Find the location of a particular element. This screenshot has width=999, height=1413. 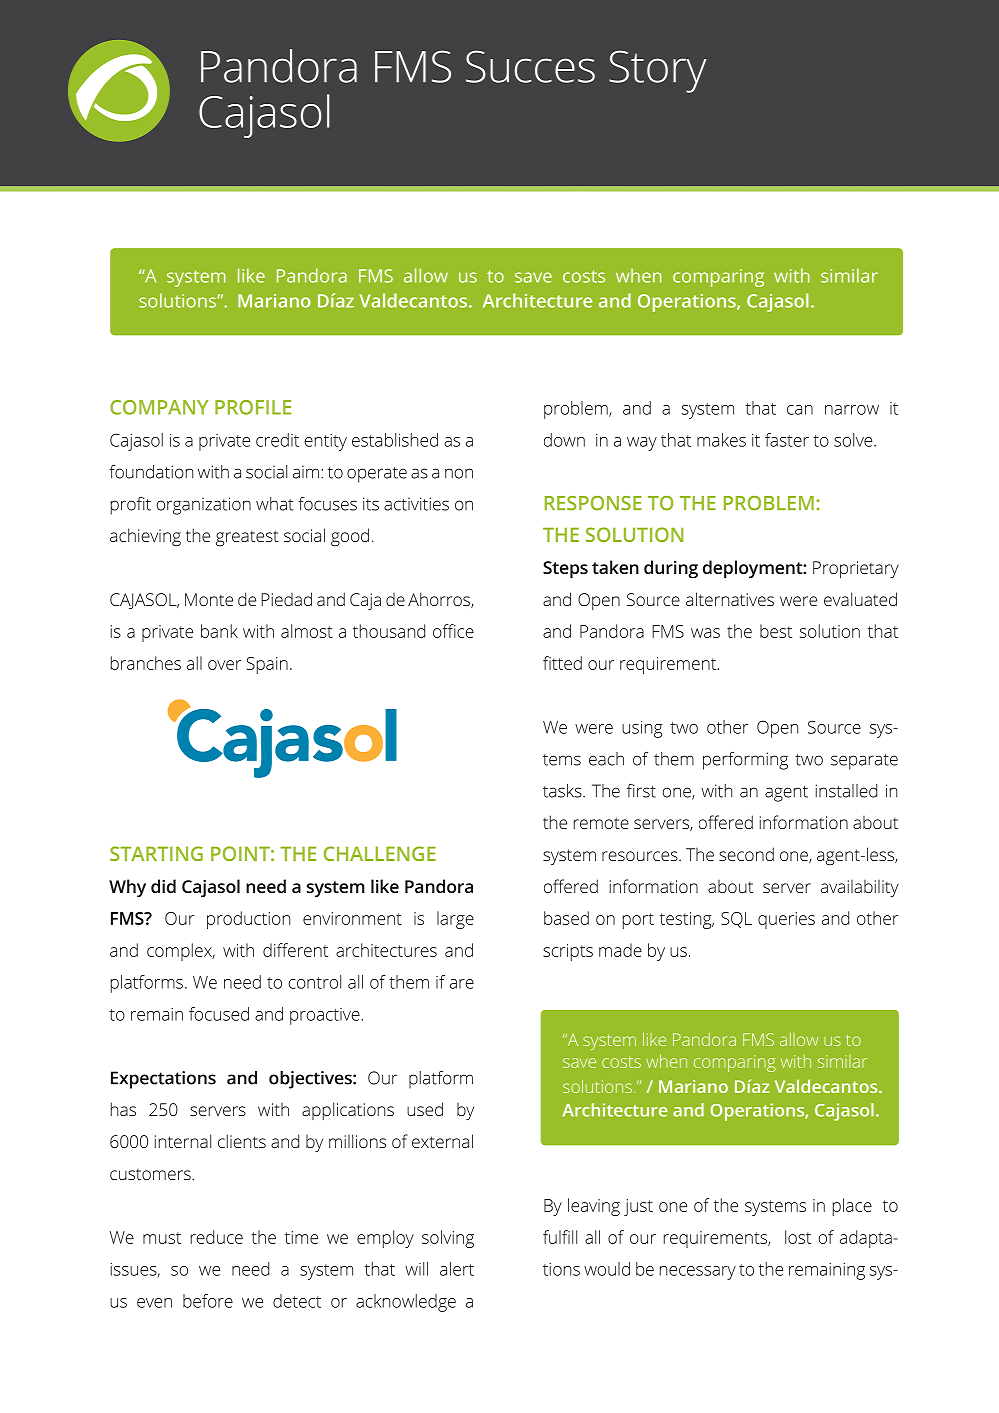

are is located at coordinates (462, 984).
